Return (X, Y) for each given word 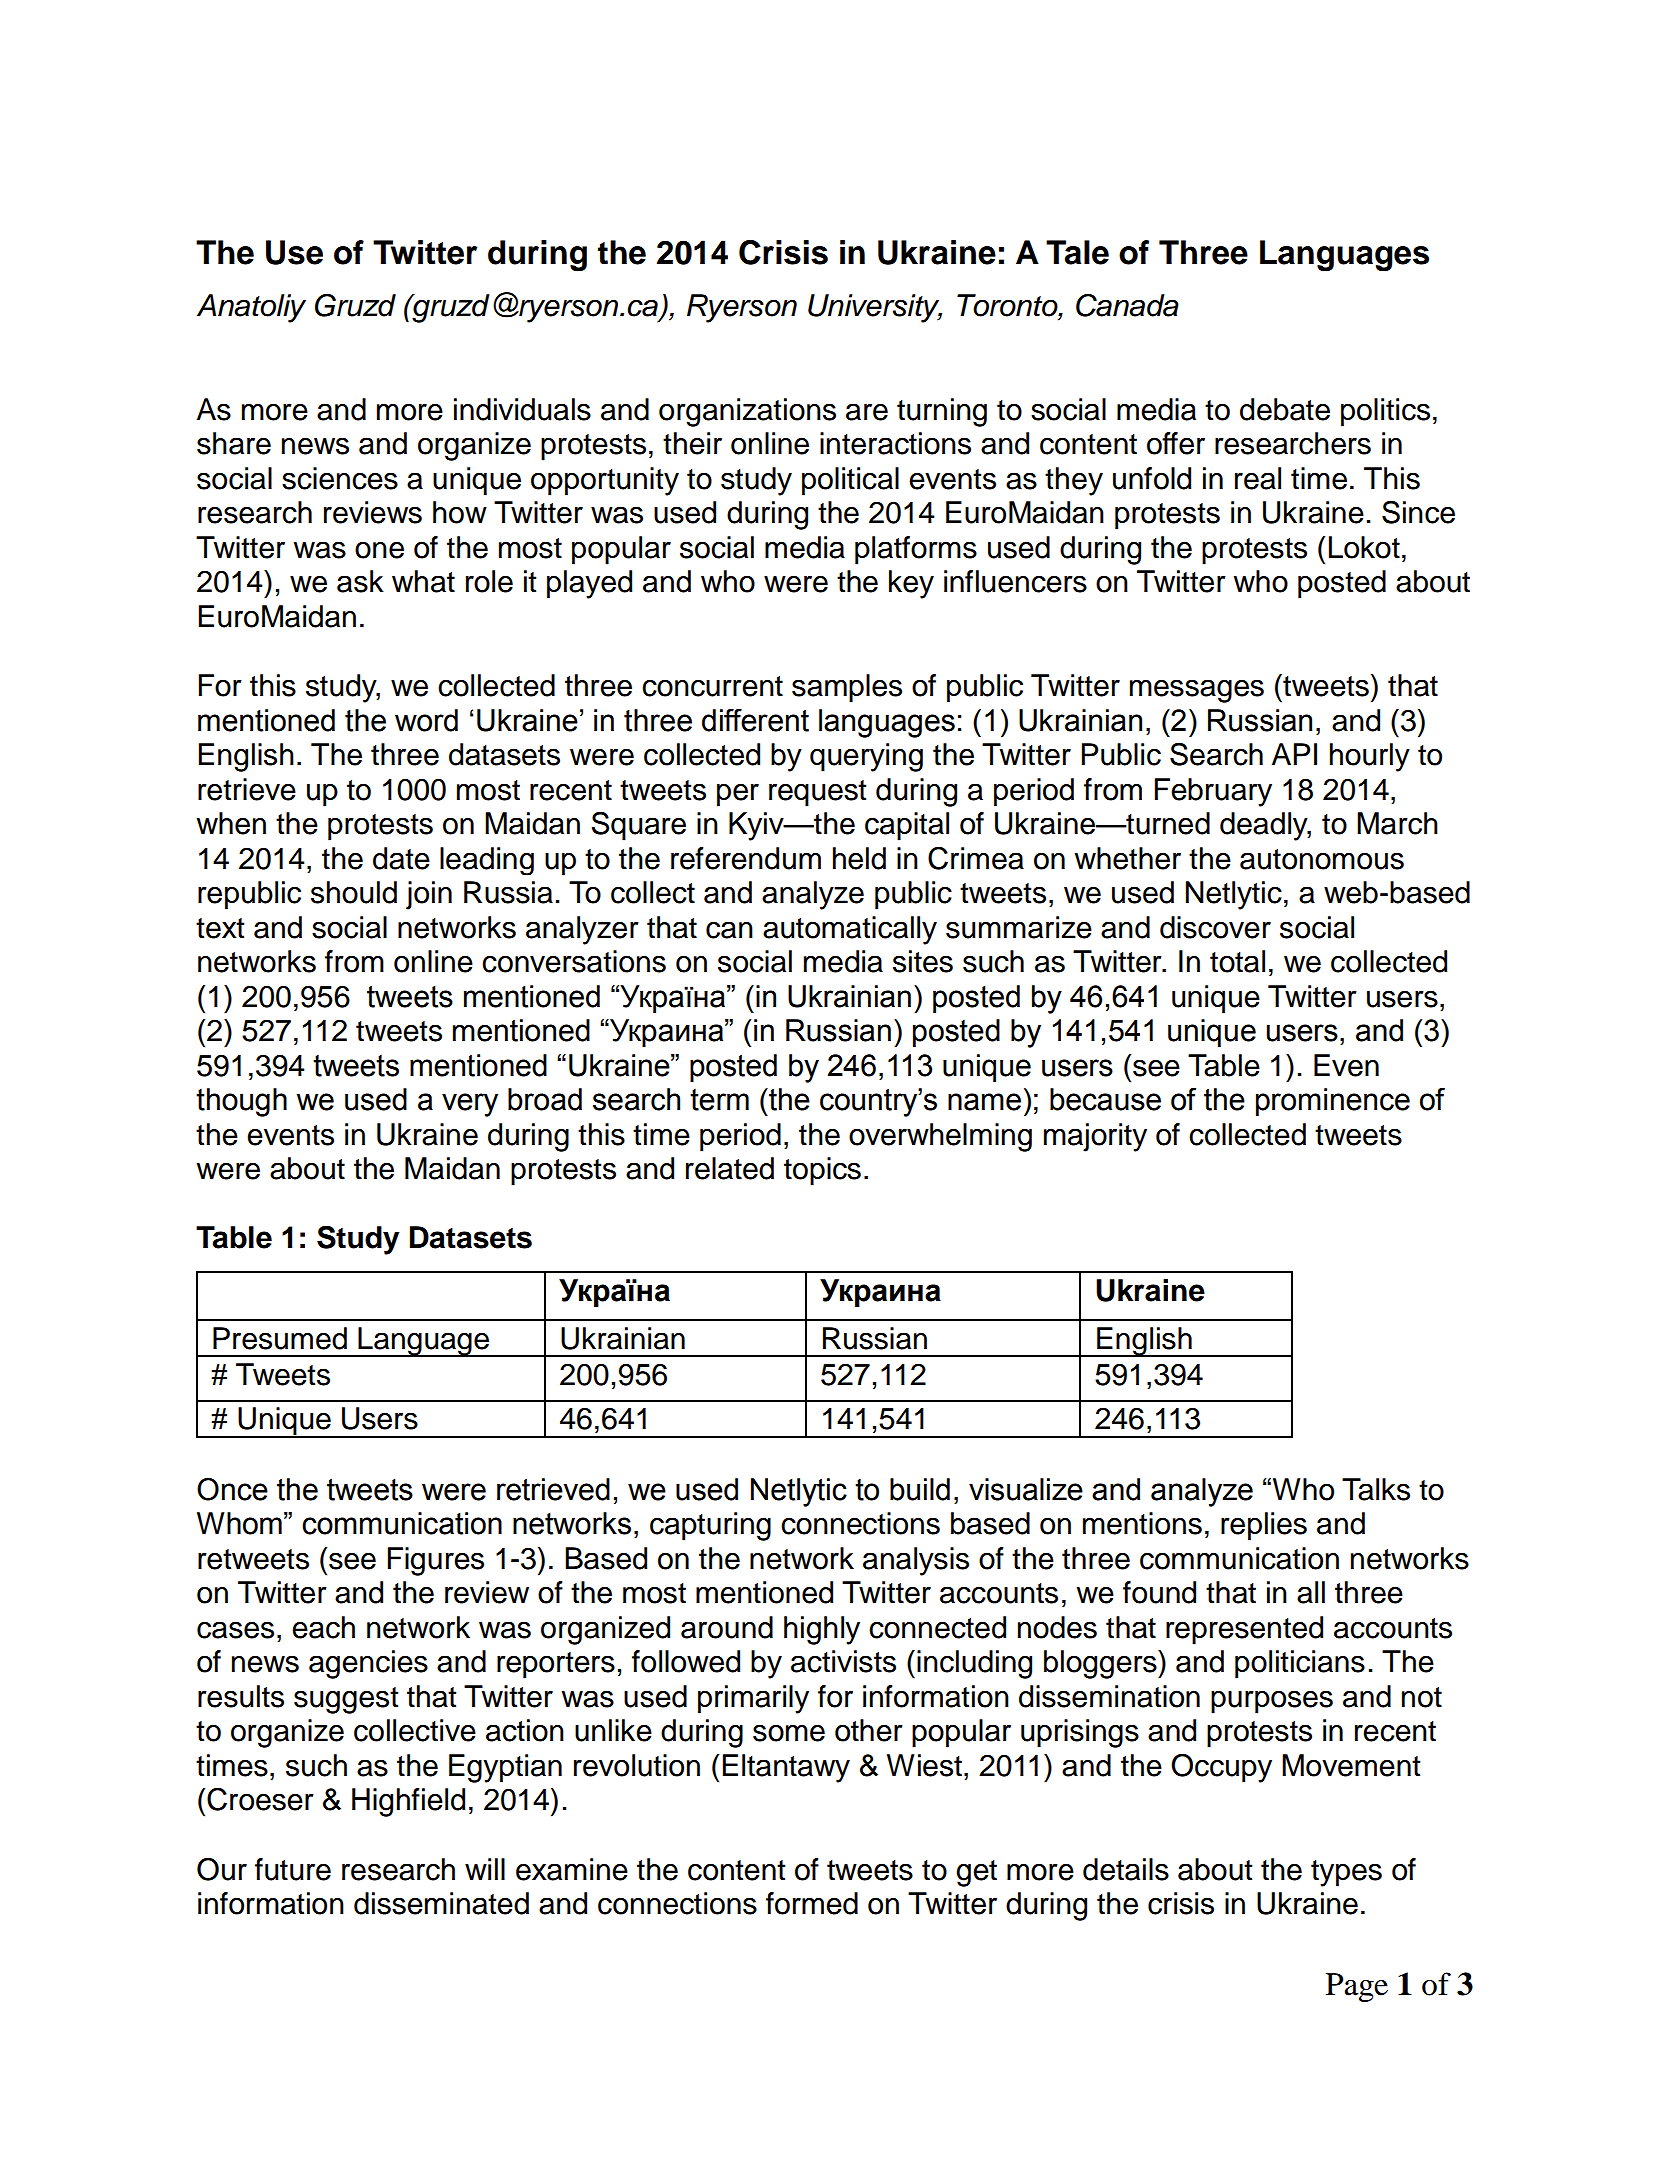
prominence (1333, 1102)
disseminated (441, 1903)
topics (822, 1171)
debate (1285, 409)
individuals (522, 409)
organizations (747, 412)
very (470, 1105)
